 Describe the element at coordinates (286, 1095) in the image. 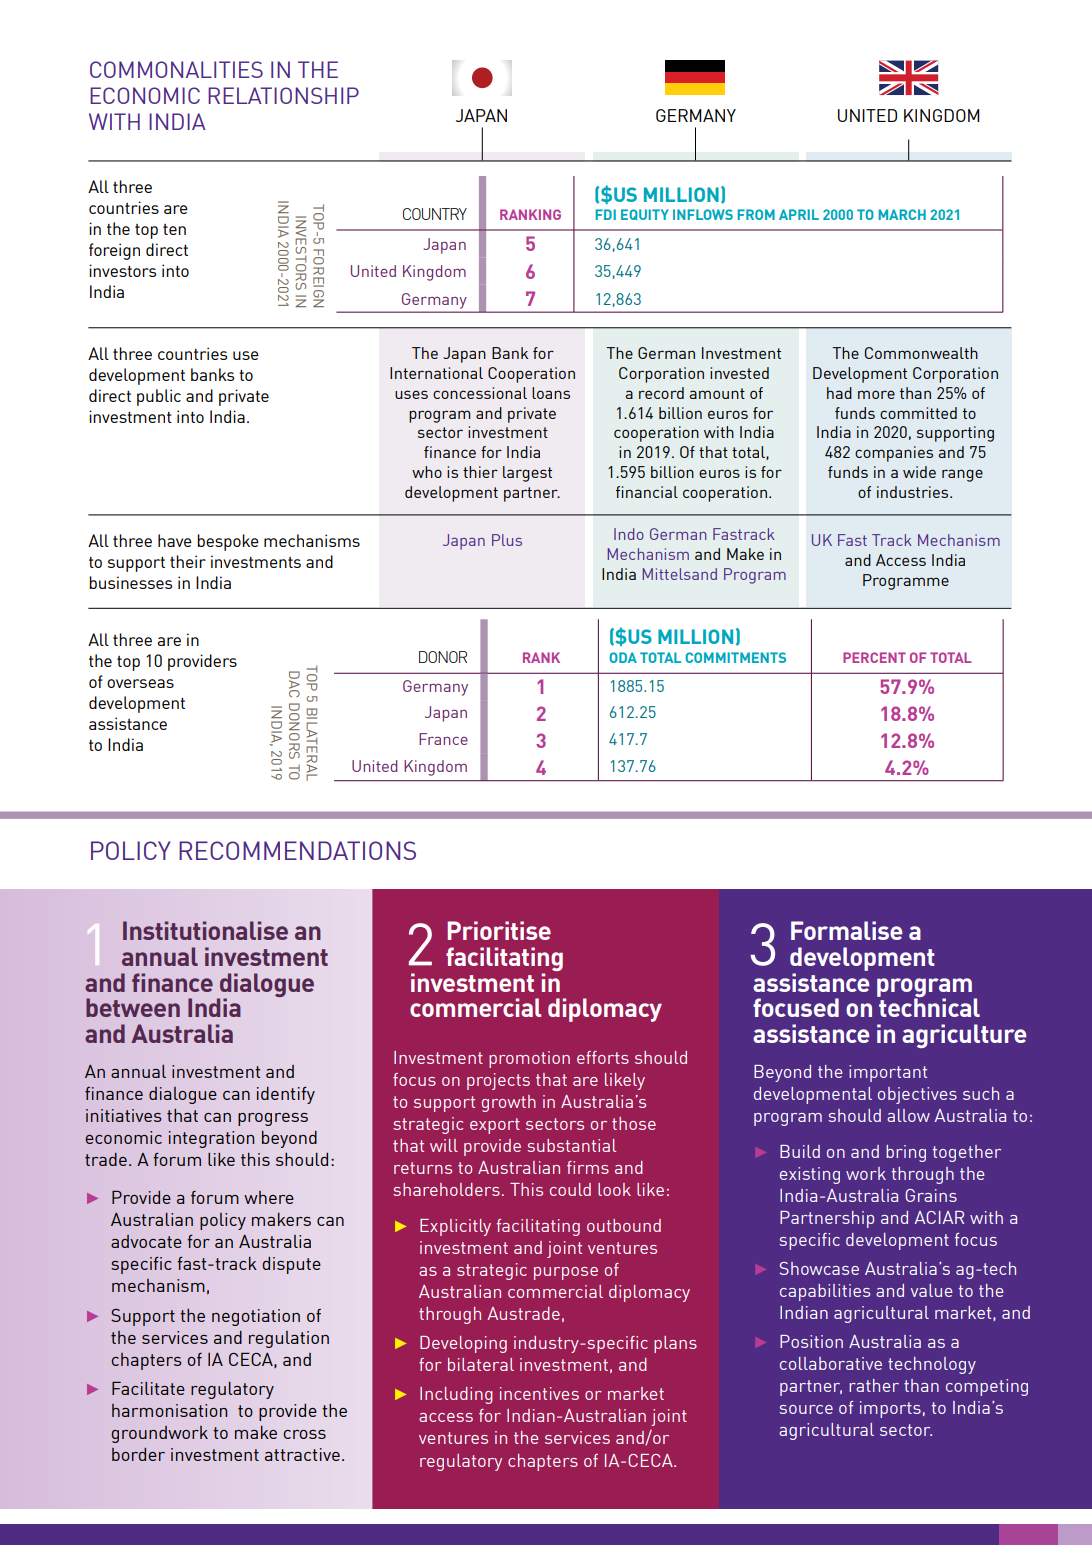

I see `identify` at that location.
